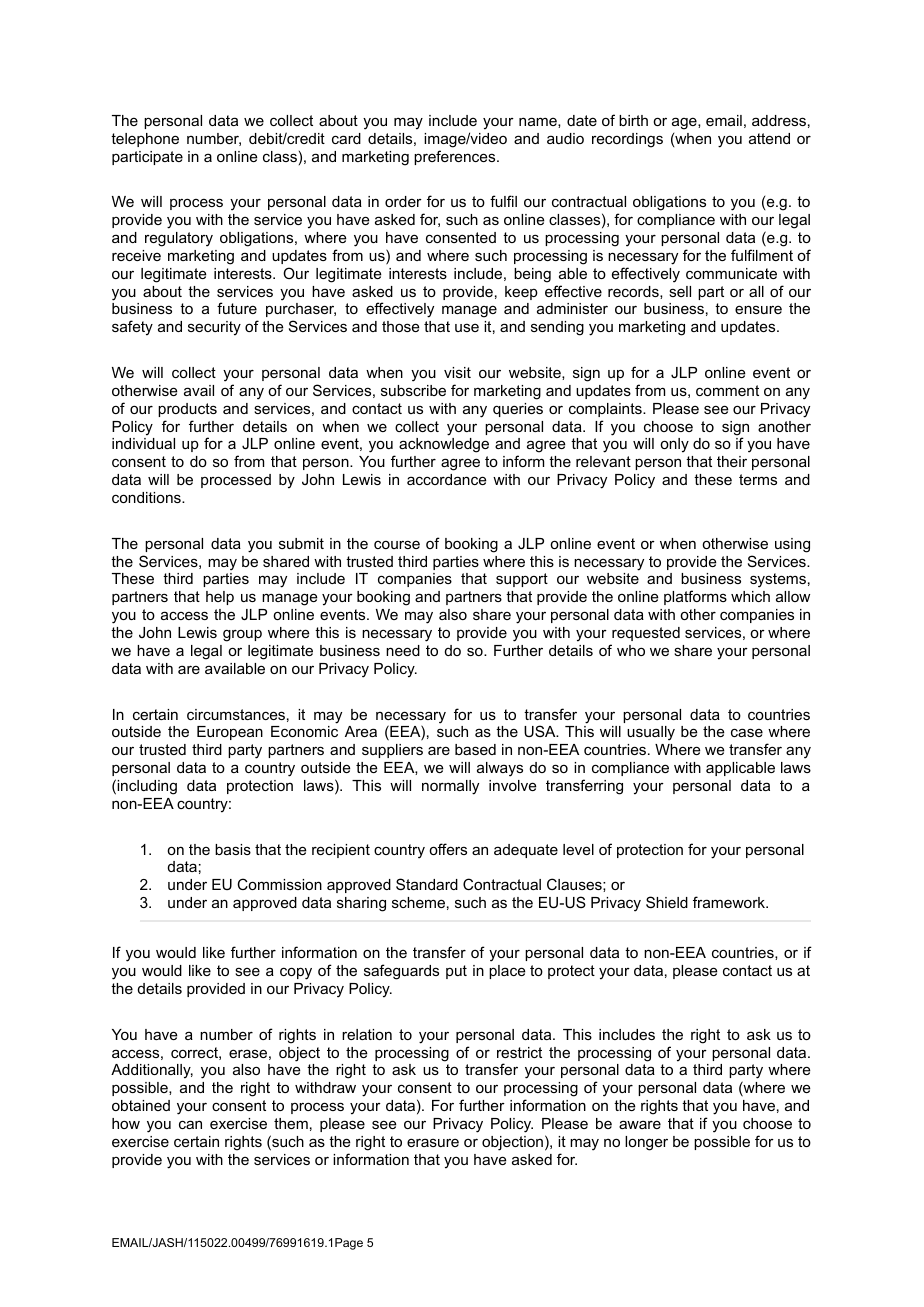 The width and height of the screenshot is (924, 1307). Describe the element at coordinates (456, 157) in the screenshot. I see `preferences` at that location.
